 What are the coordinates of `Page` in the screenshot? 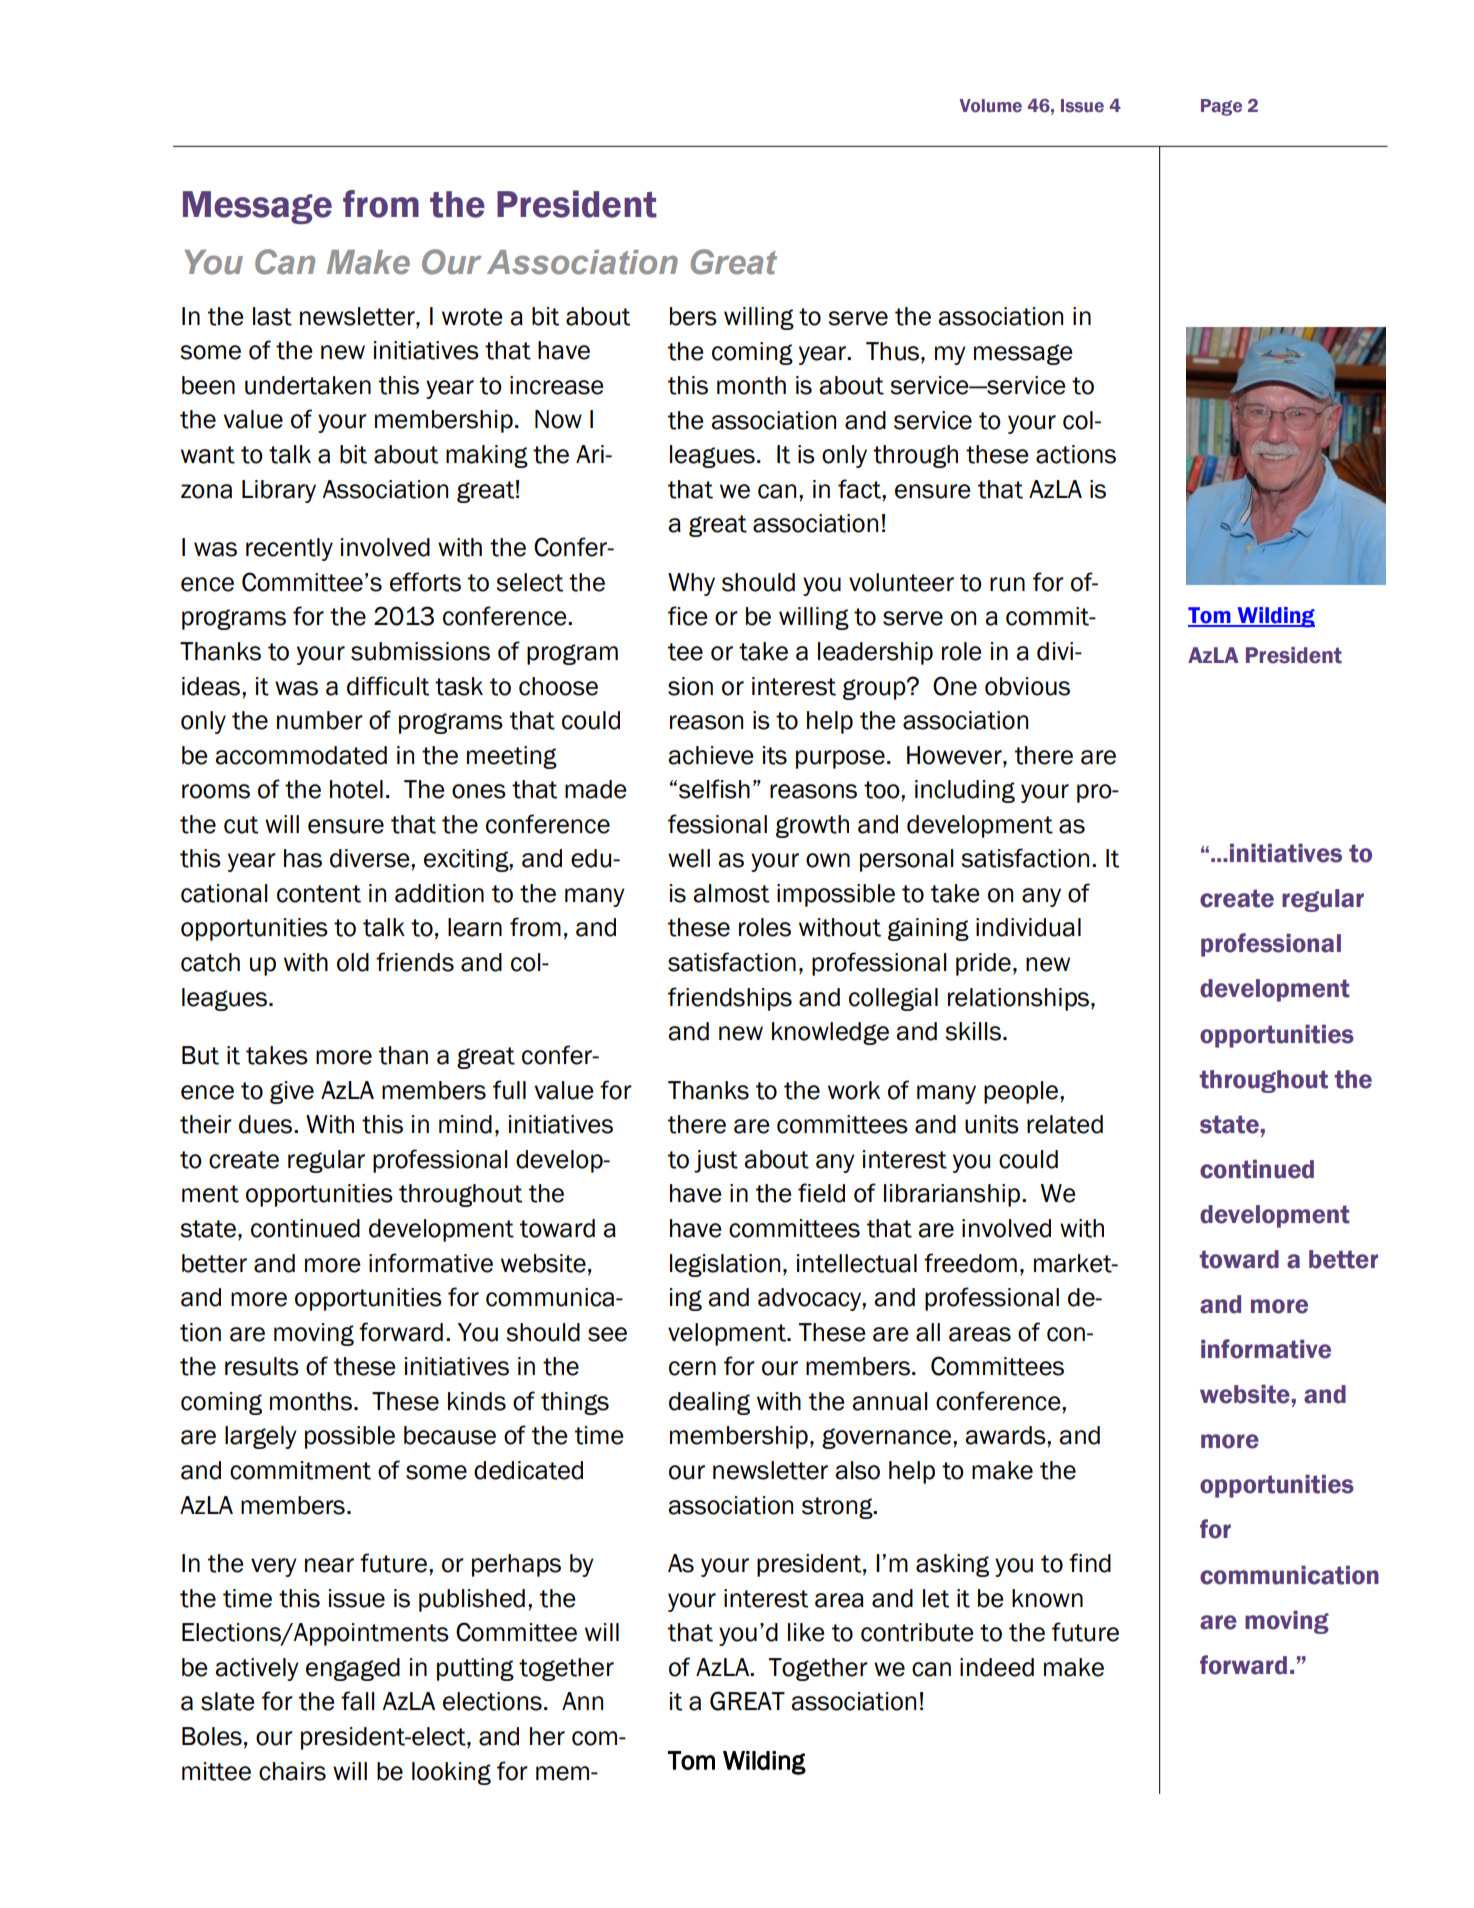 It's located at (1221, 107).
